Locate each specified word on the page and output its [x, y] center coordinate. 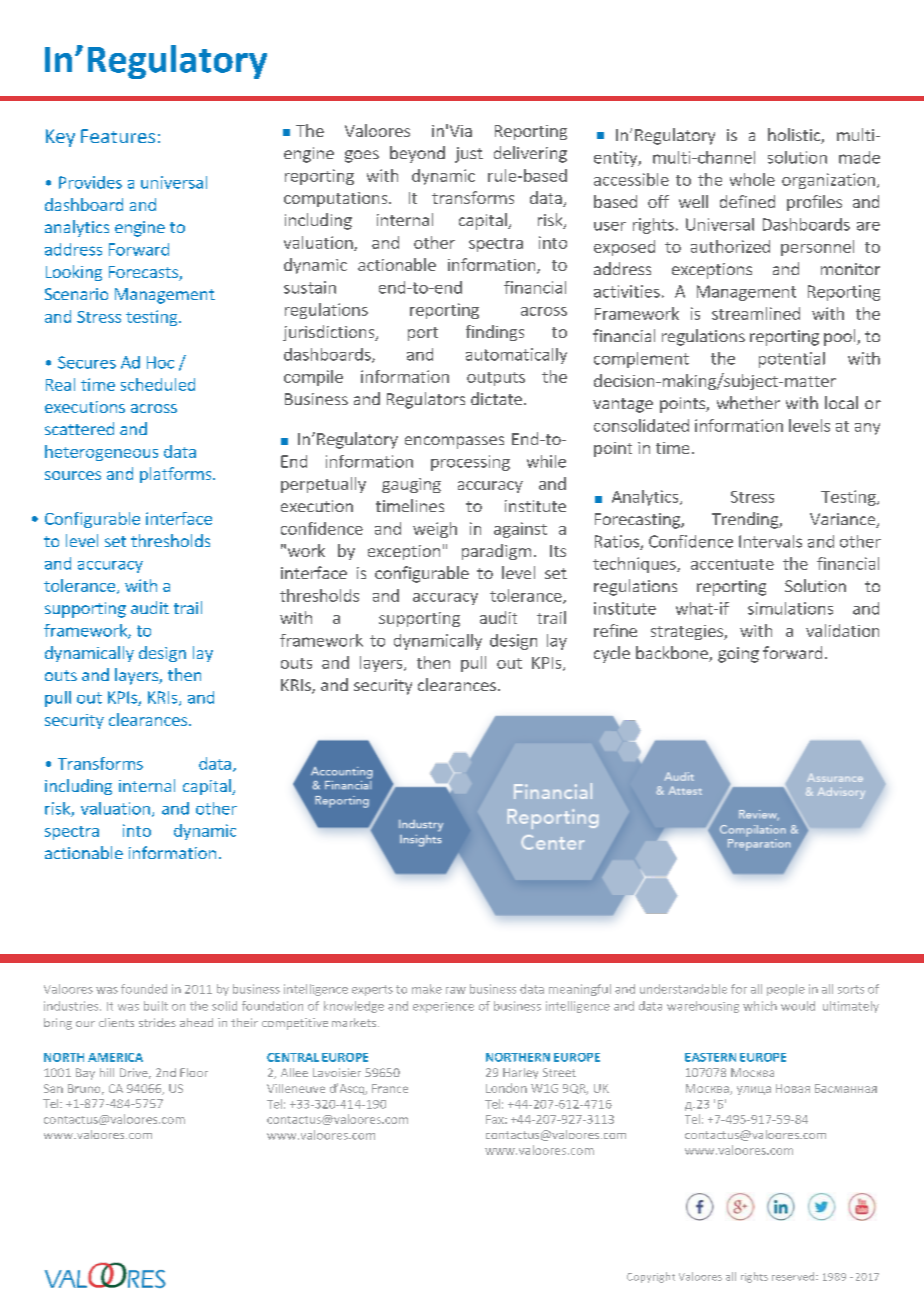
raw [456, 990]
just [469, 155]
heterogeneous [101, 453]
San [53, 1088]
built [156, 1006]
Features [118, 136]
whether [748, 402]
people [786, 990]
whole [752, 179]
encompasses [454, 442]
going [738, 655]
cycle [612, 654]
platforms [177, 475]
